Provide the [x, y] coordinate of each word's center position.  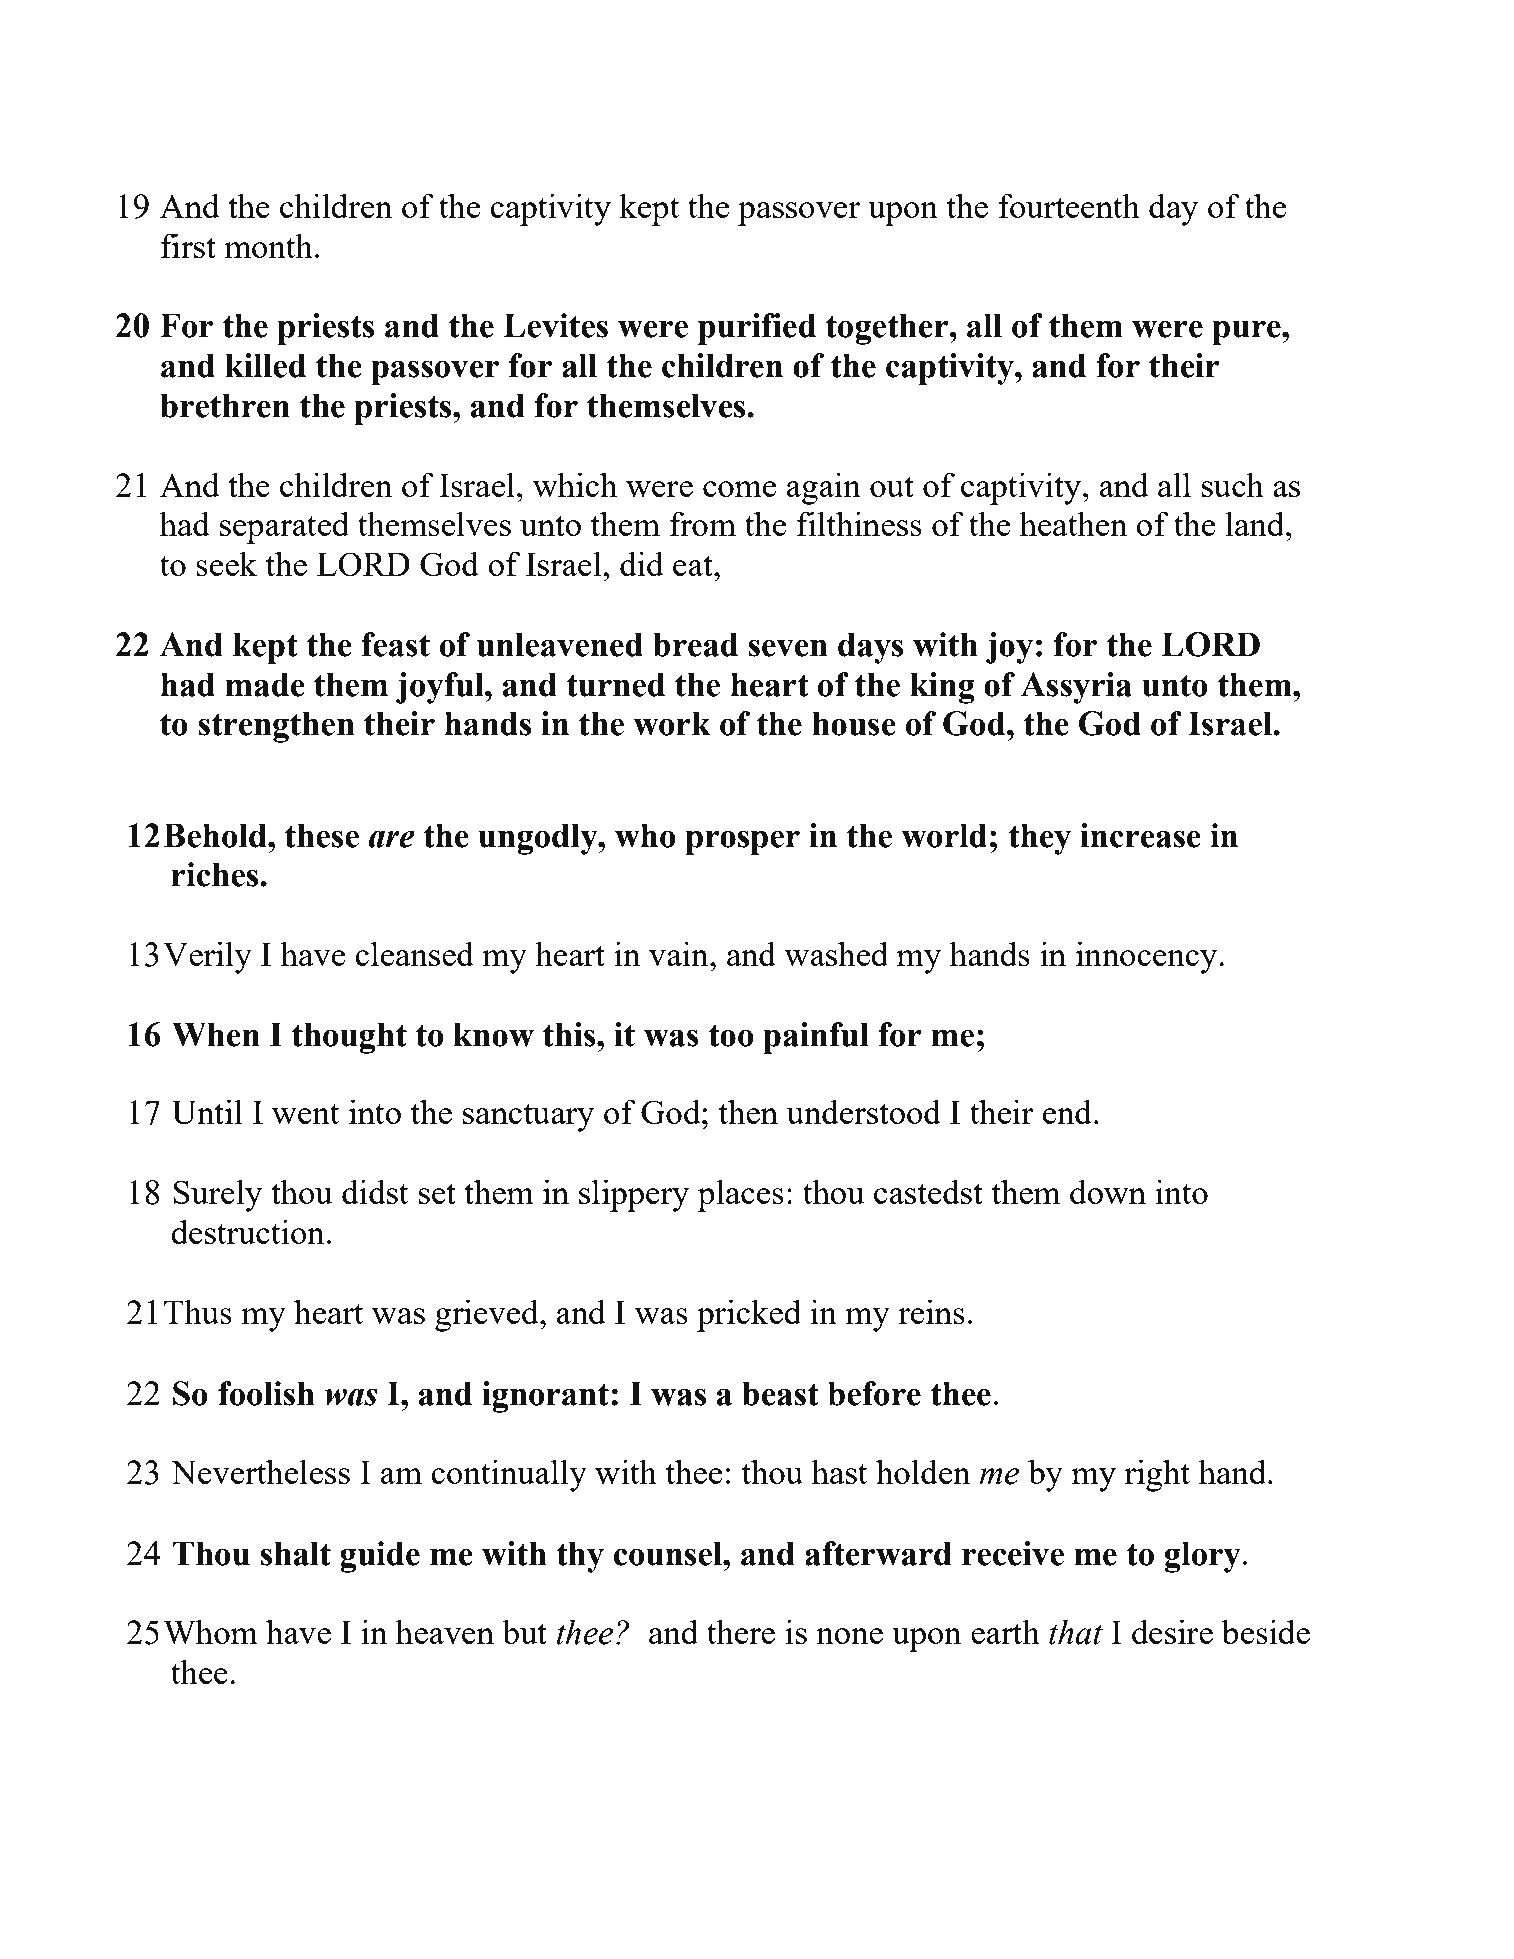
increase [1140, 835]
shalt [296, 1553]
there [741, 1631]
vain [680, 953]
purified [757, 329]
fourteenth [1069, 205]
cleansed [414, 953]
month [268, 245]
